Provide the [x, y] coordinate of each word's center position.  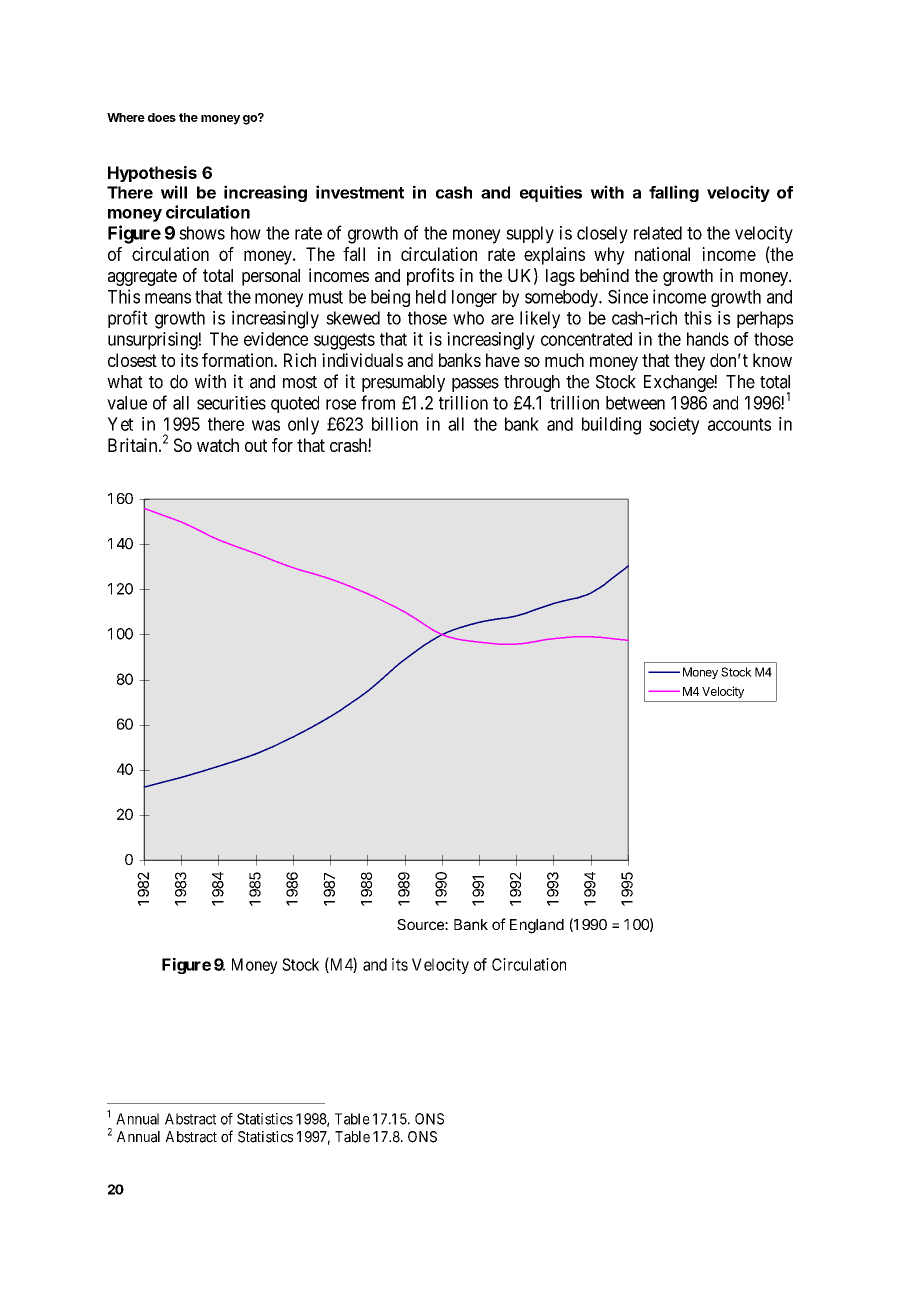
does [162, 117]
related [658, 233]
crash [349, 445]
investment [360, 192]
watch [218, 445]
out [256, 445]
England [537, 926]
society [674, 426]
